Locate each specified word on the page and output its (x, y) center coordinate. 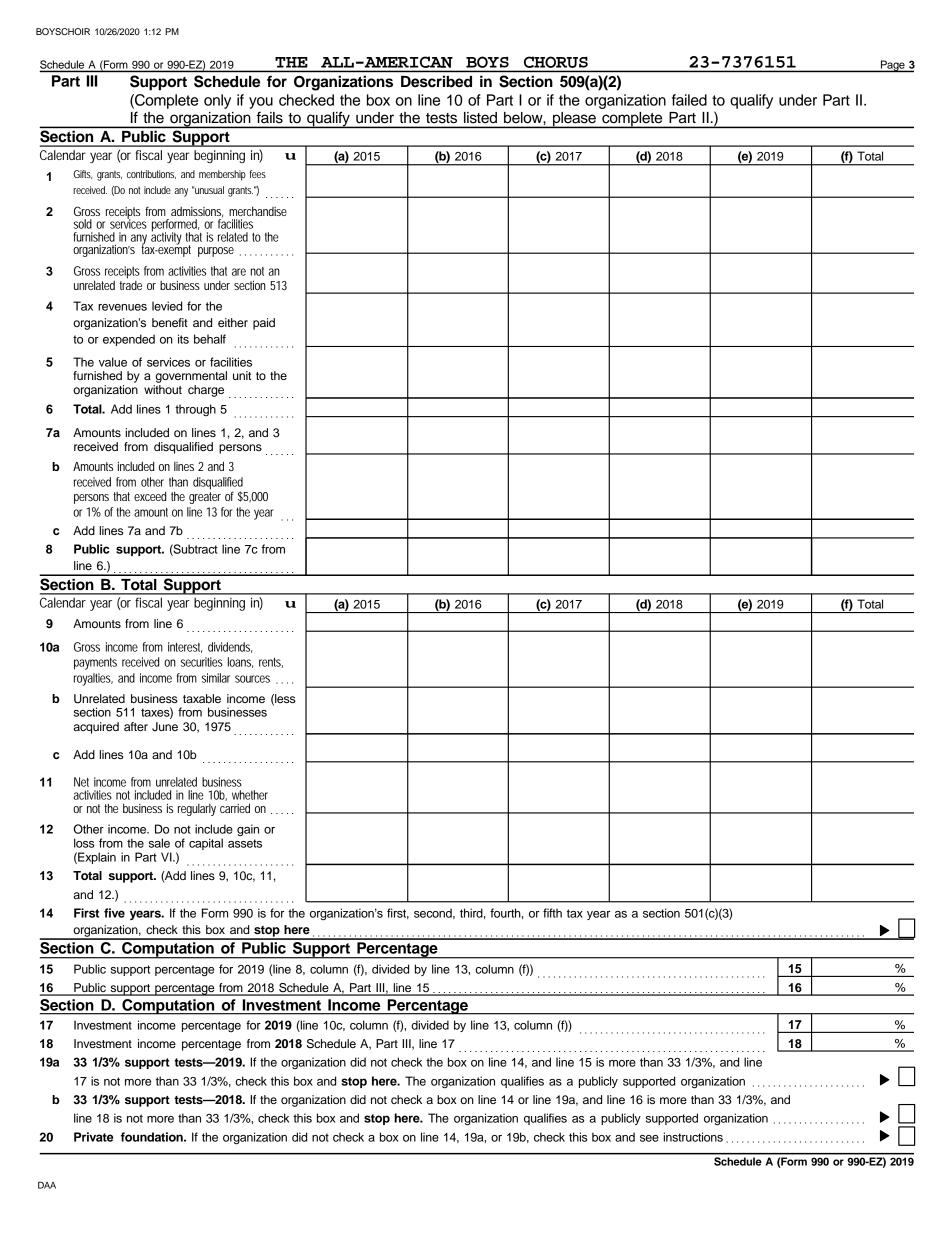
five (114, 913)
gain (248, 830)
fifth (552, 913)
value (113, 362)
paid (264, 324)
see (649, 1138)
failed (689, 100)
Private (93, 1137)
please (574, 120)
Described (436, 81)
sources (252, 679)
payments (95, 663)
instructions (693, 1137)
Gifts (83, 174)
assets (245, 843)
